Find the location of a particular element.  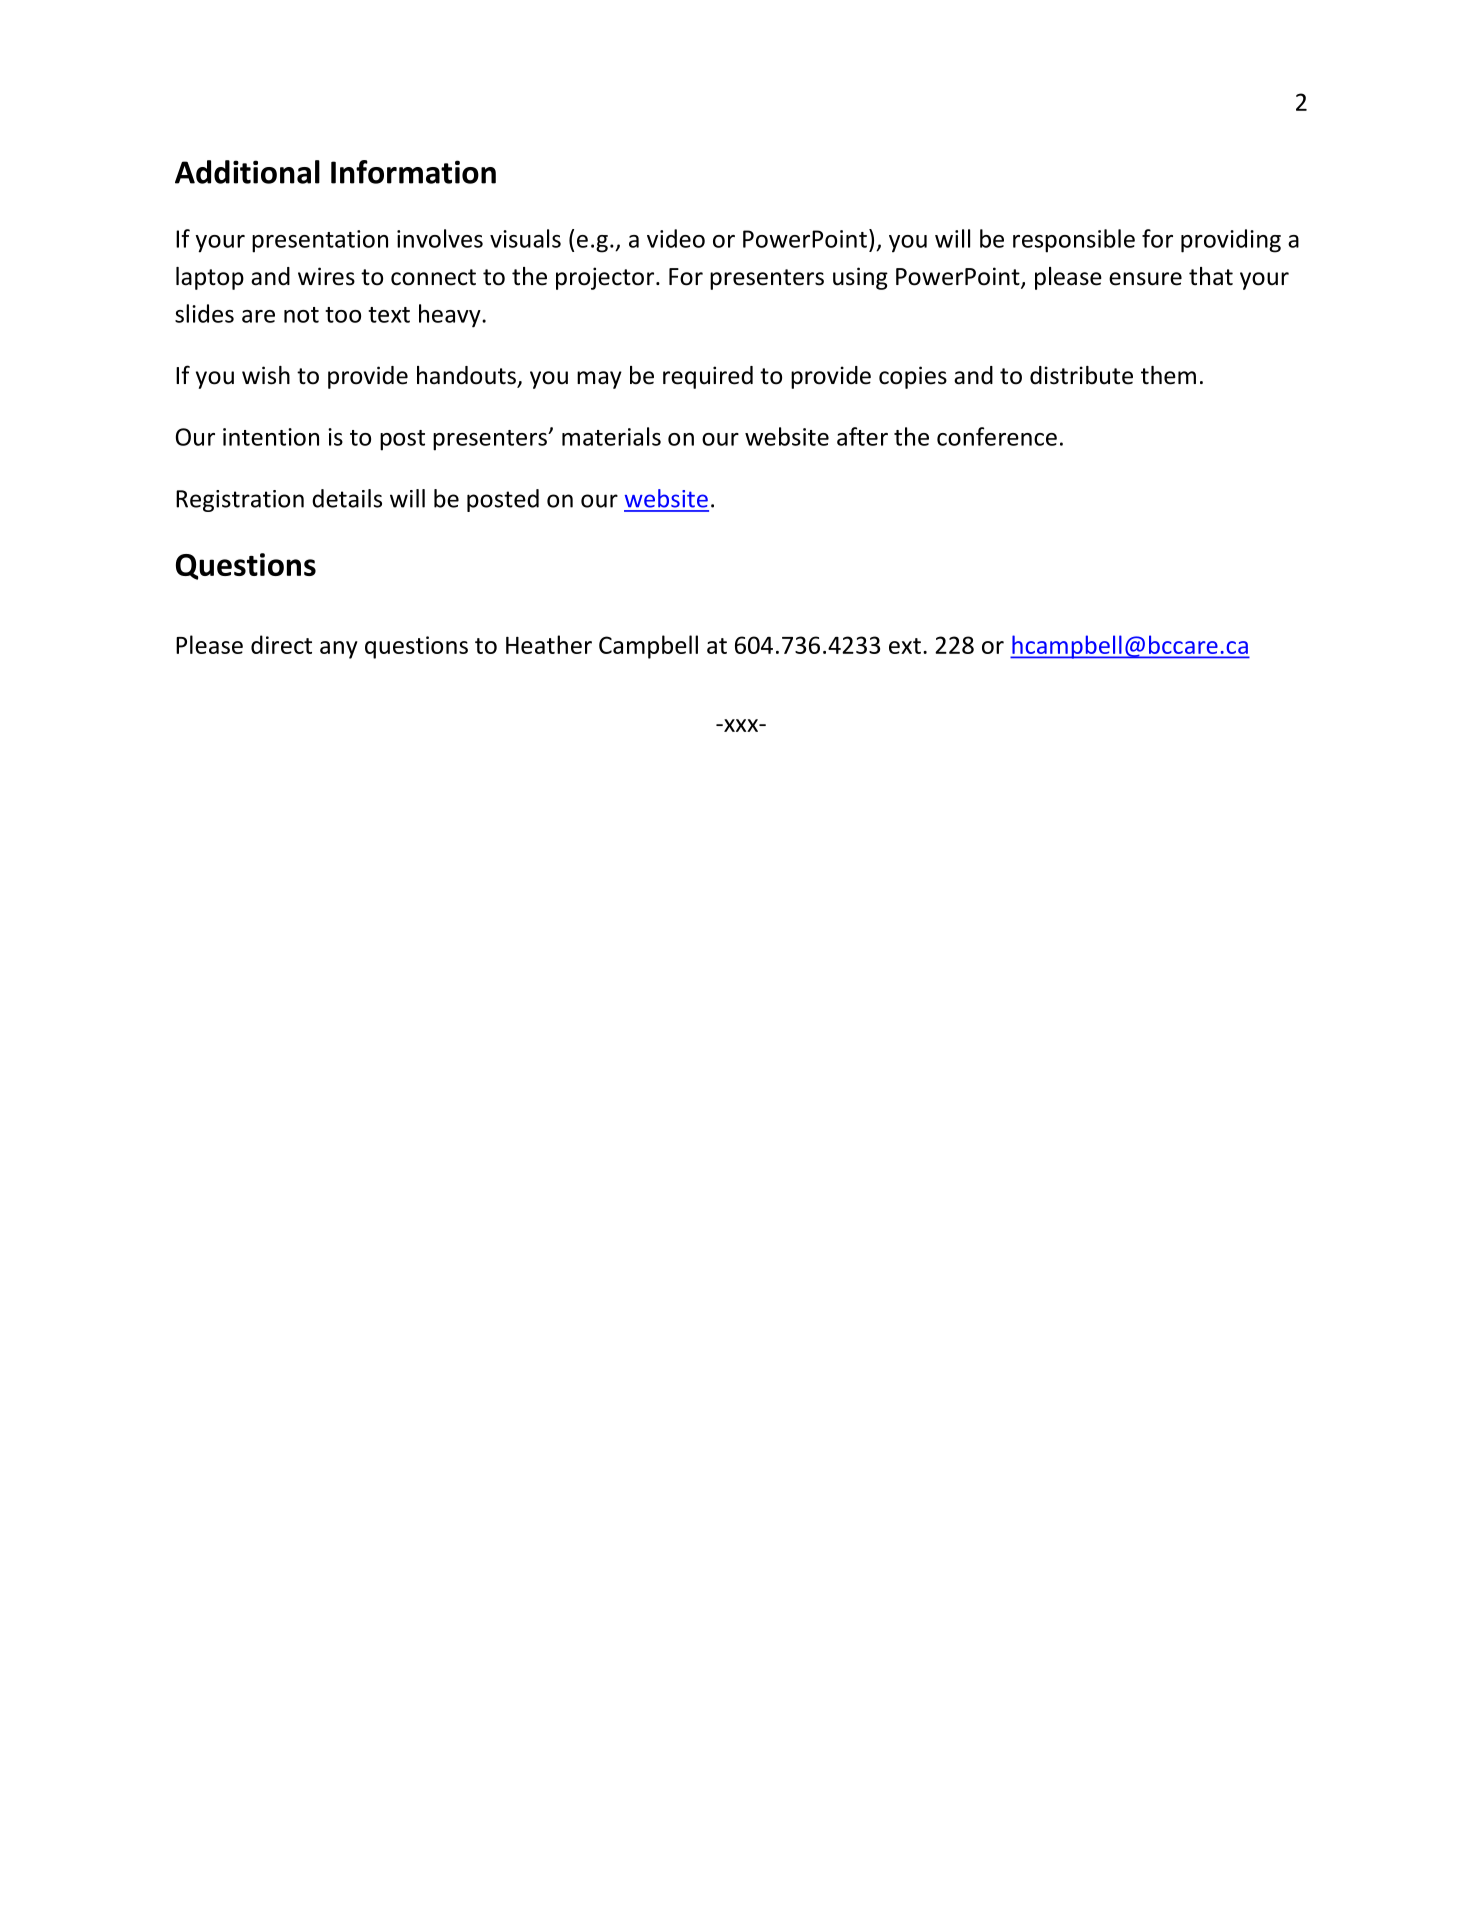

too is located at coordinates (343, 315).
